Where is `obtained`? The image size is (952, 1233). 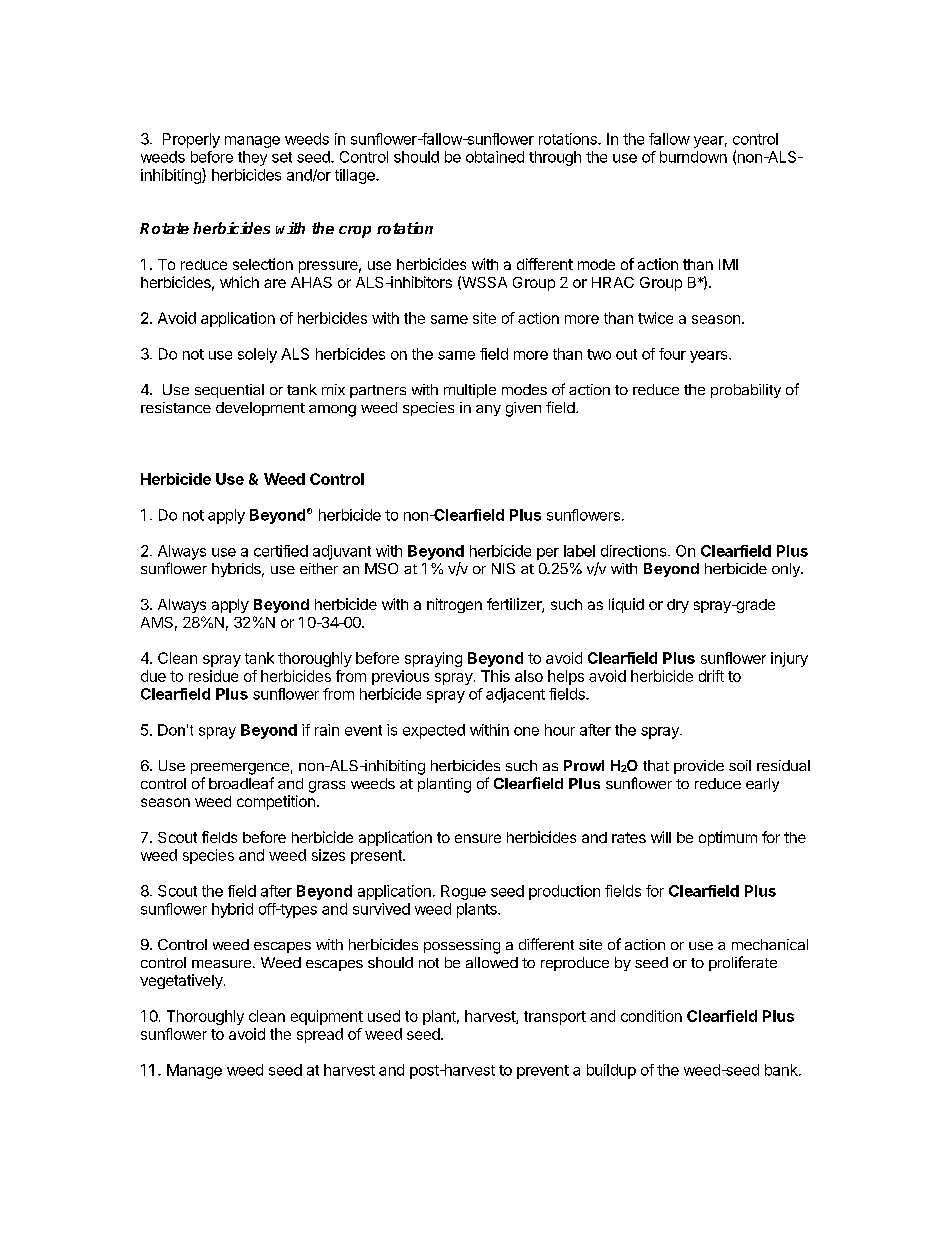 obtained is located at coordinates (495, 157).
